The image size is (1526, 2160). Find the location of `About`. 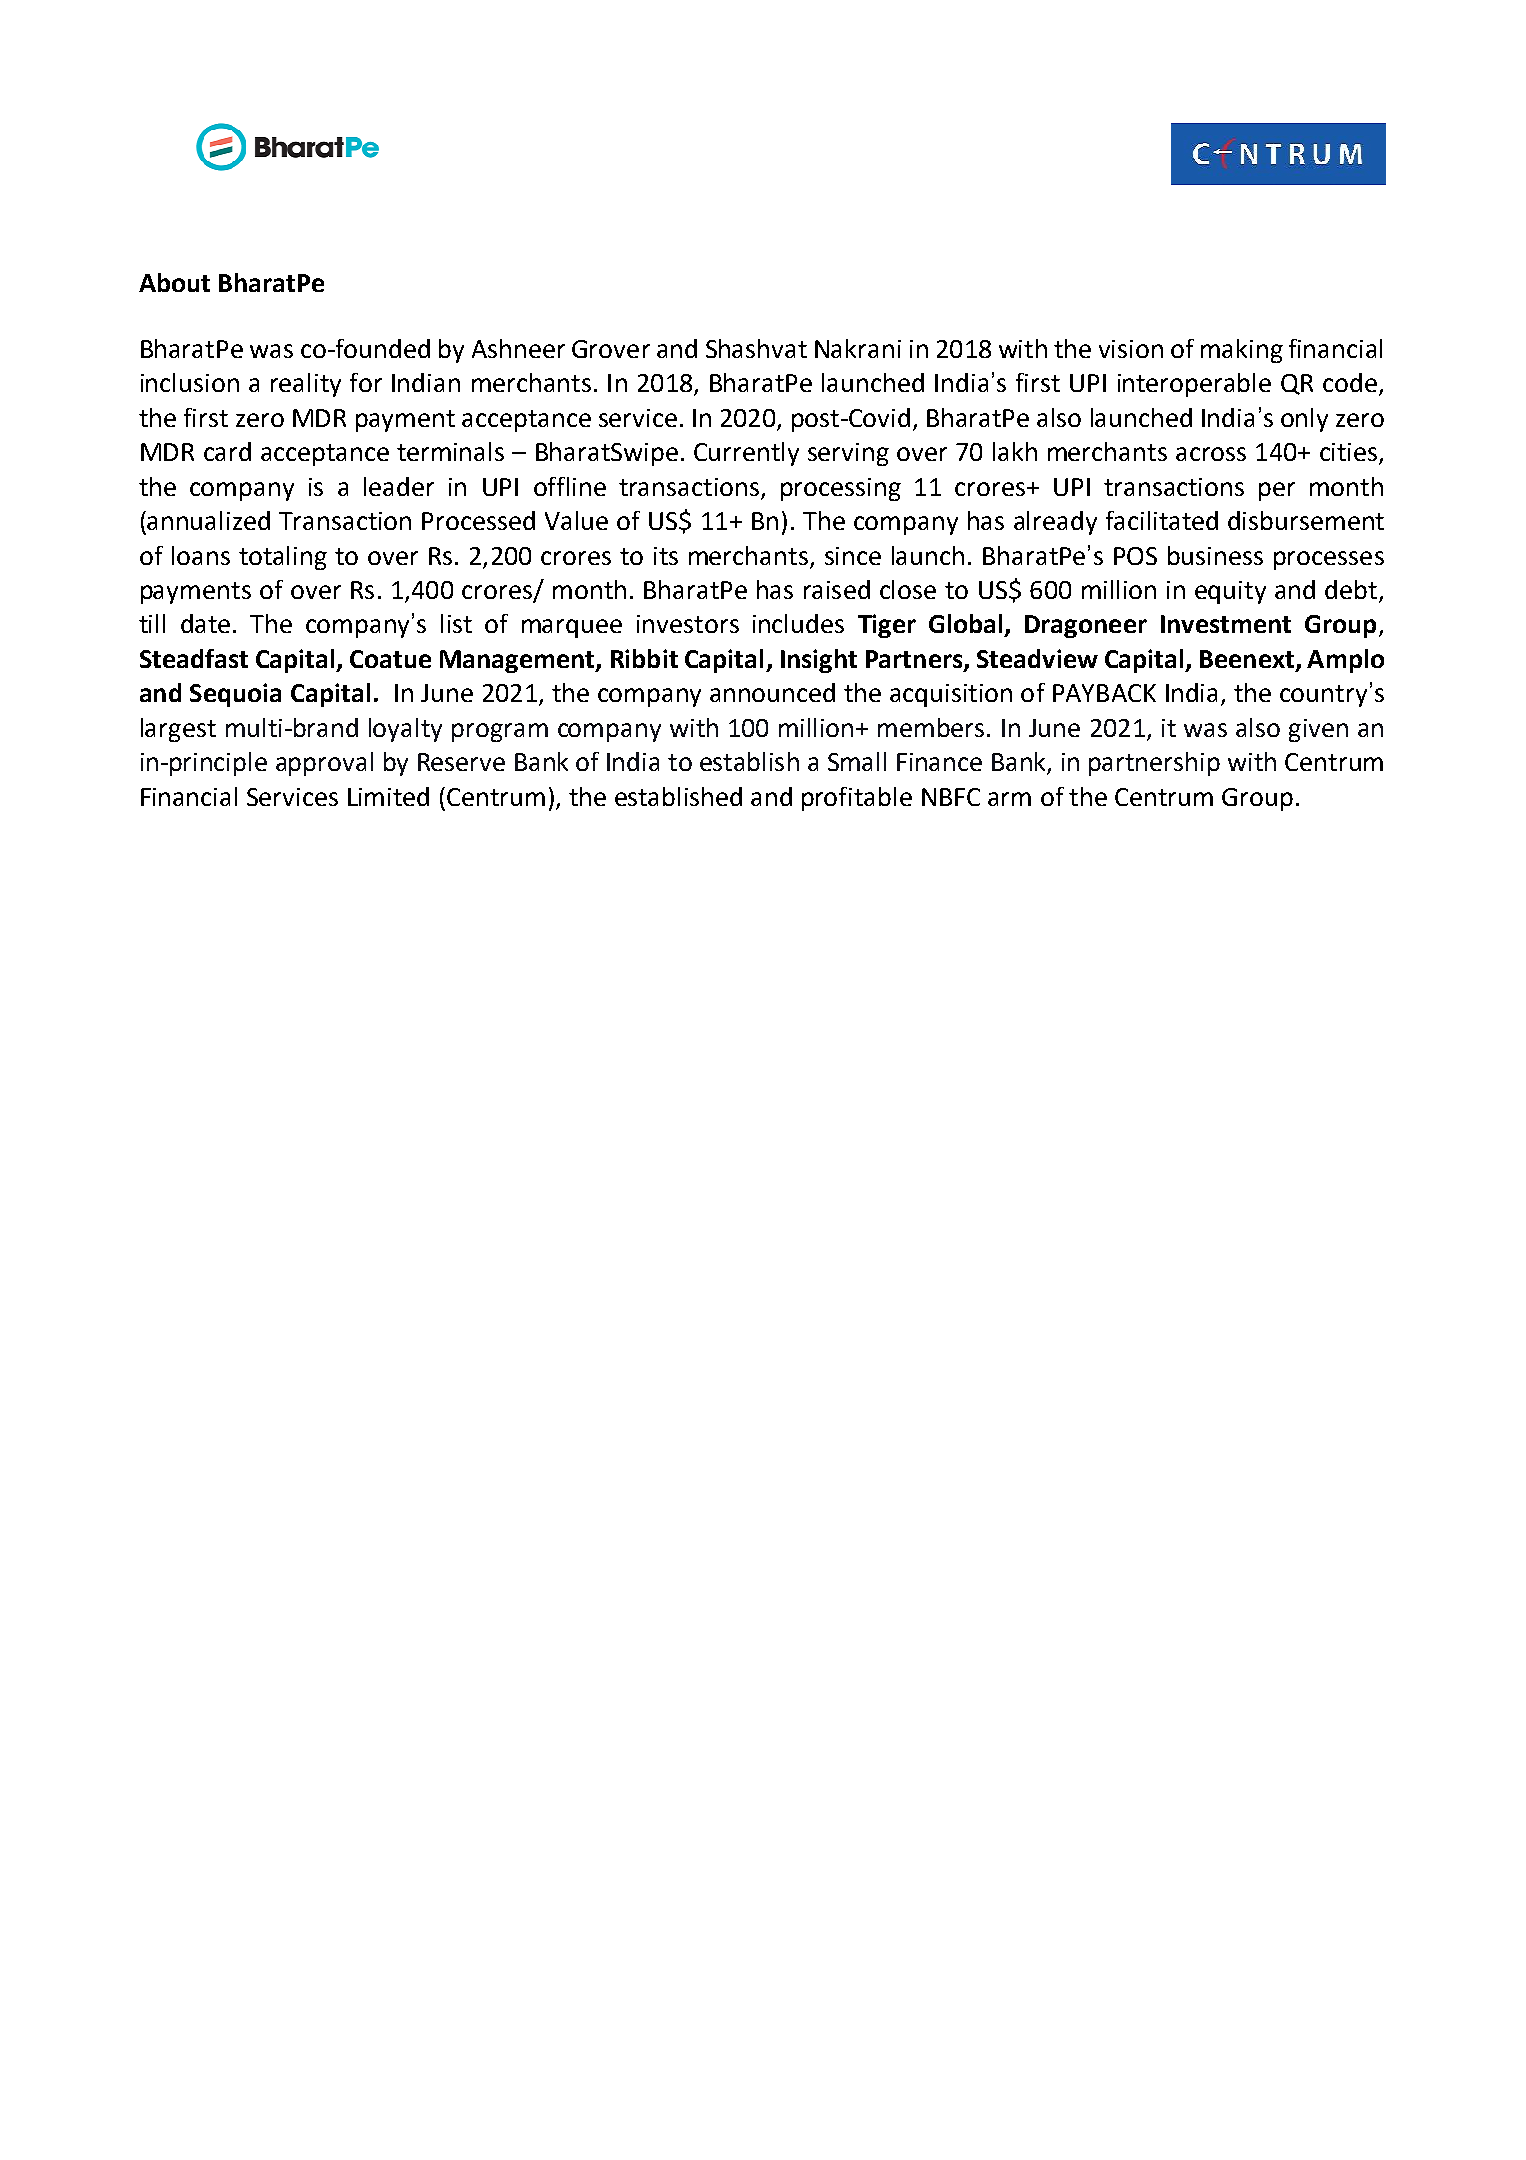

About is located at coordinates (174, 282).
